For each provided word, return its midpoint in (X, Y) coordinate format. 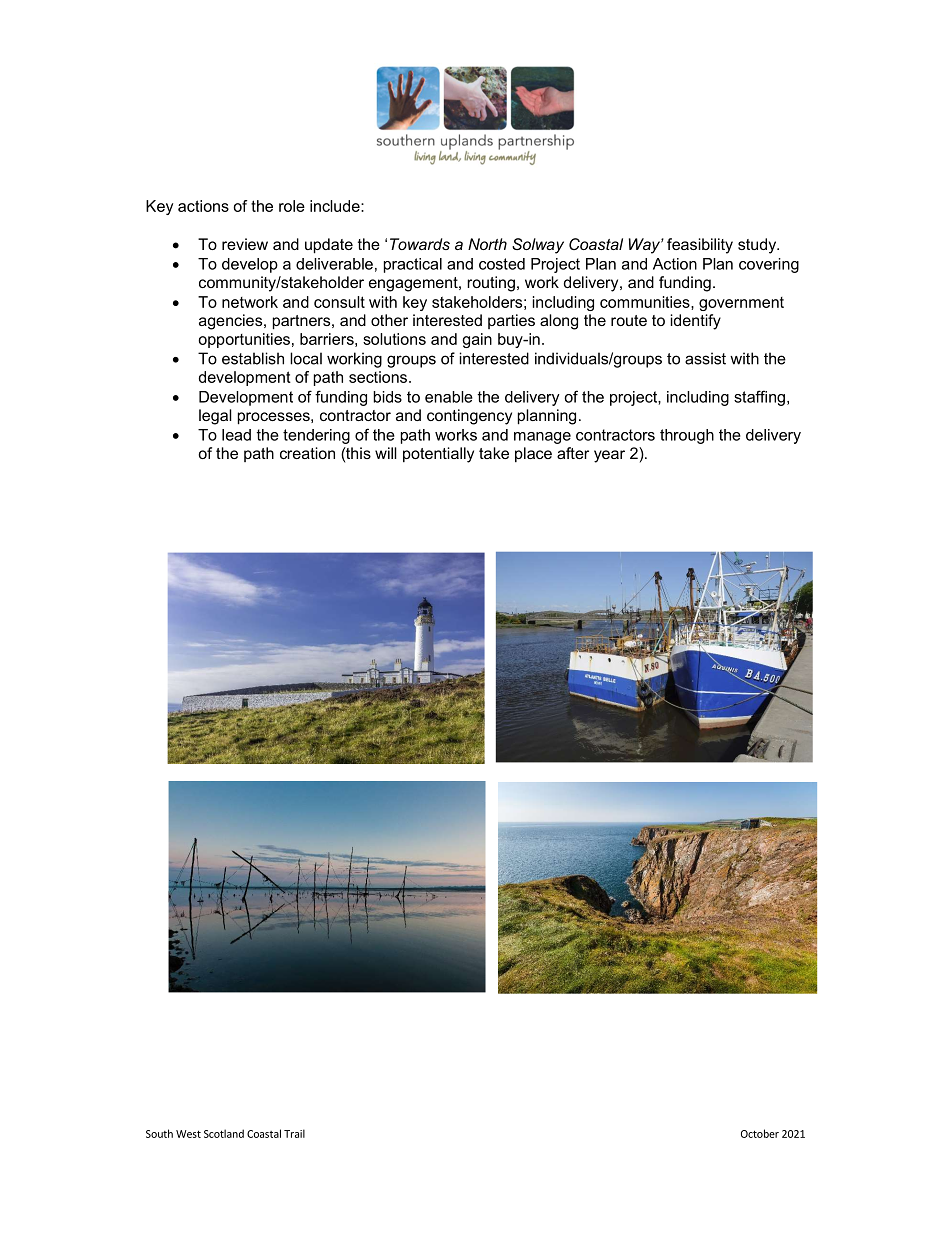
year (609, 456)
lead (236, 435)
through (687, 436)
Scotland (224, 1133)
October (760, 1133)
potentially (438, 455)
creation (307, 453)
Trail (294, 1133)
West (188, 1134)
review (245, 244)
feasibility (700, 246)
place (533, 454)
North (487, 244)
